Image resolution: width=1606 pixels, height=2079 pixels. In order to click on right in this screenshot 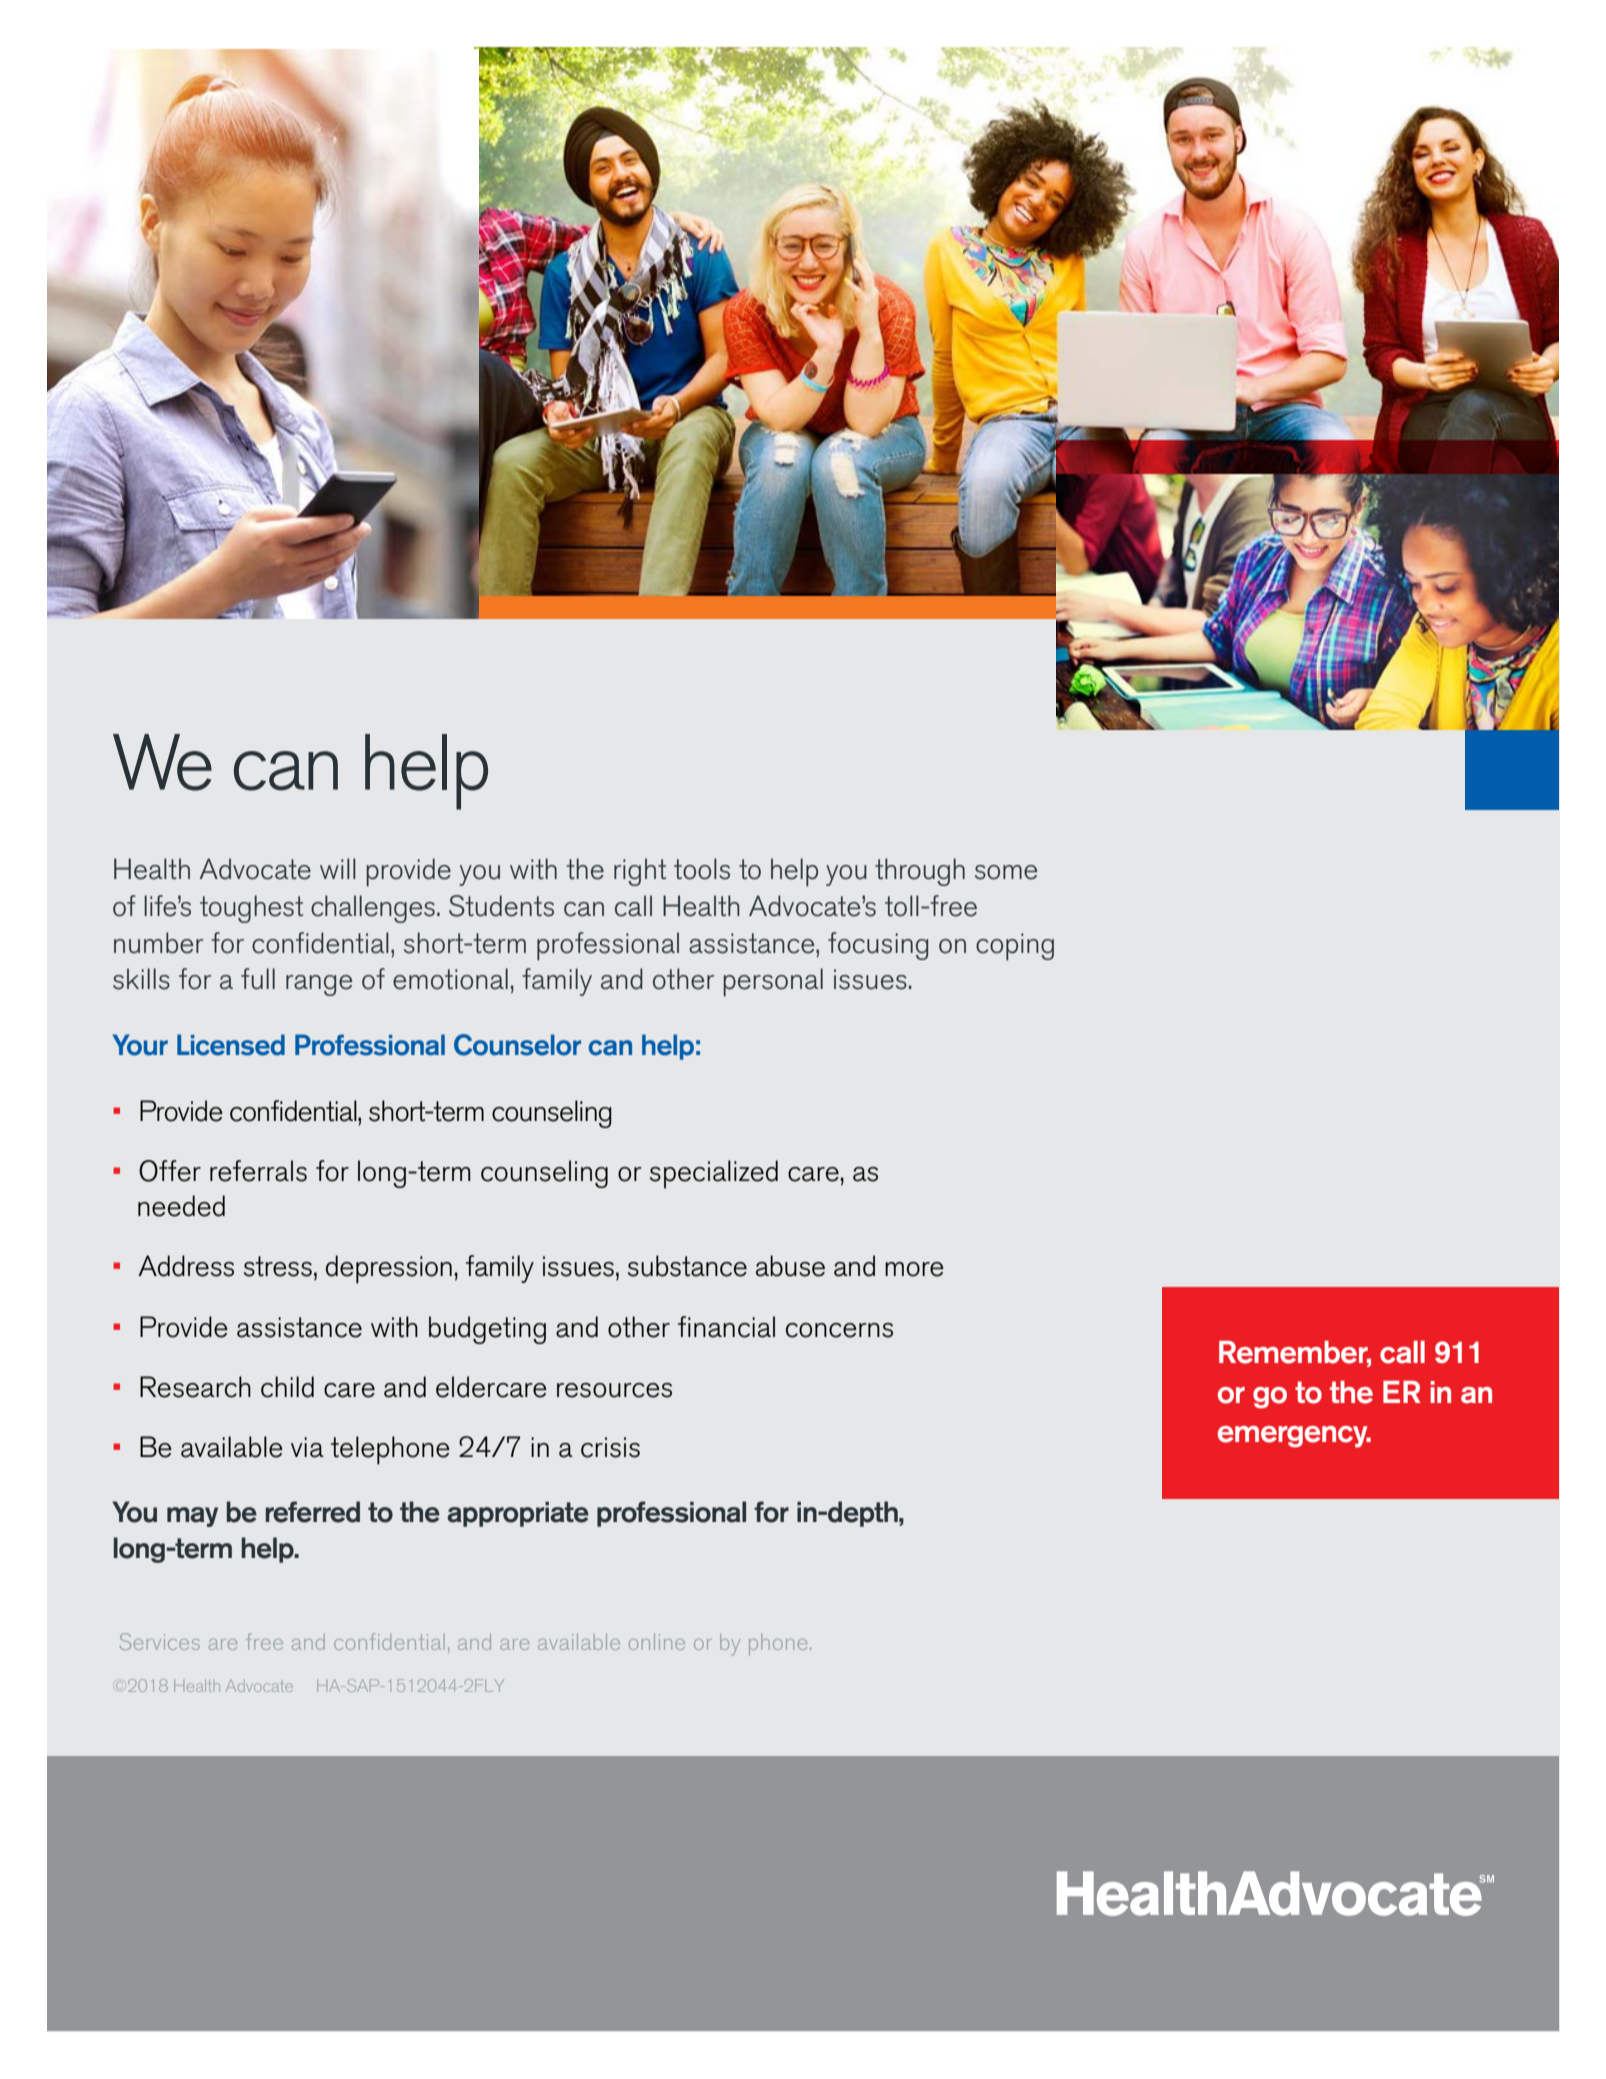, I will do `click(640, 872)`.
